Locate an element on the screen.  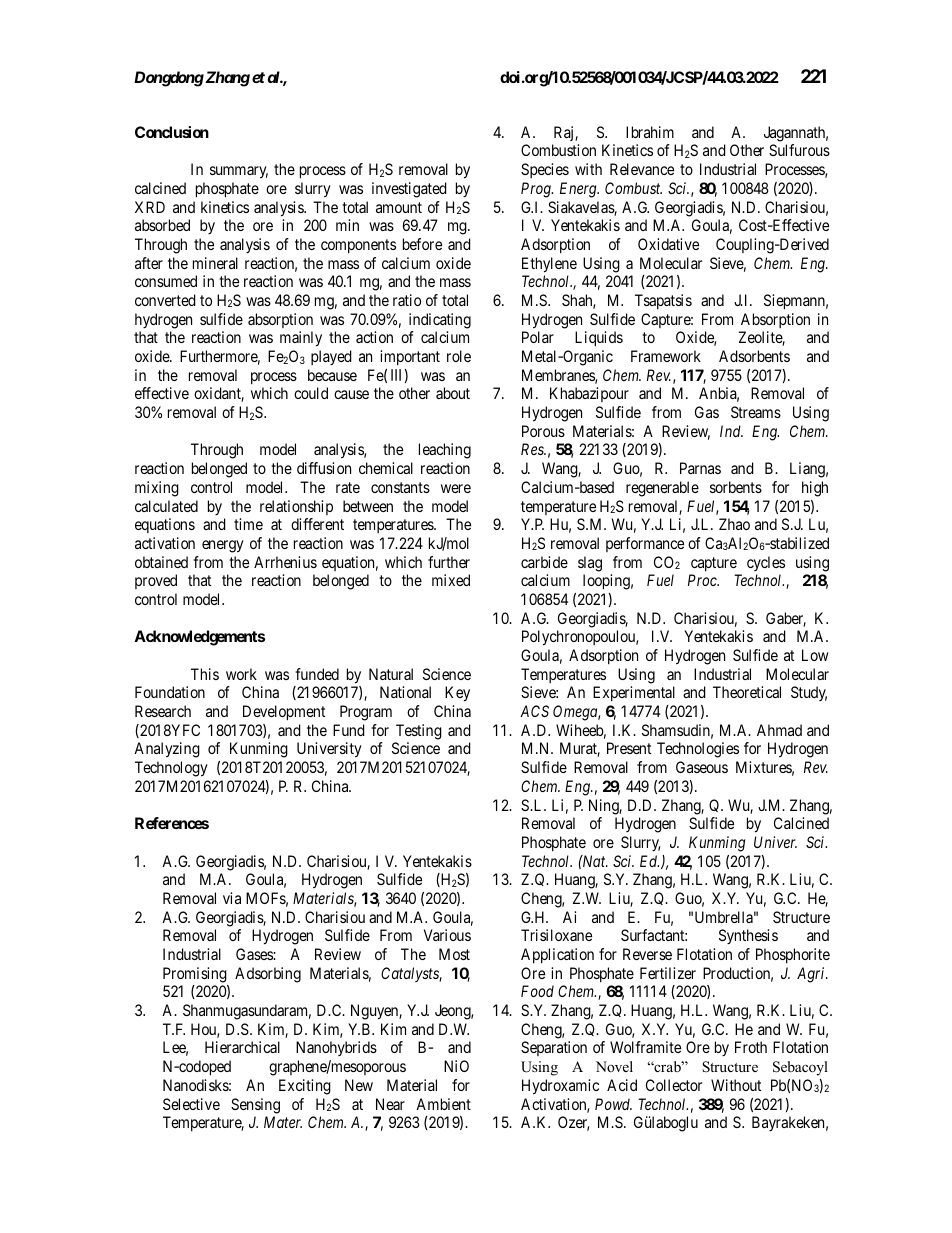
were is located at coordinates (456, 488).
